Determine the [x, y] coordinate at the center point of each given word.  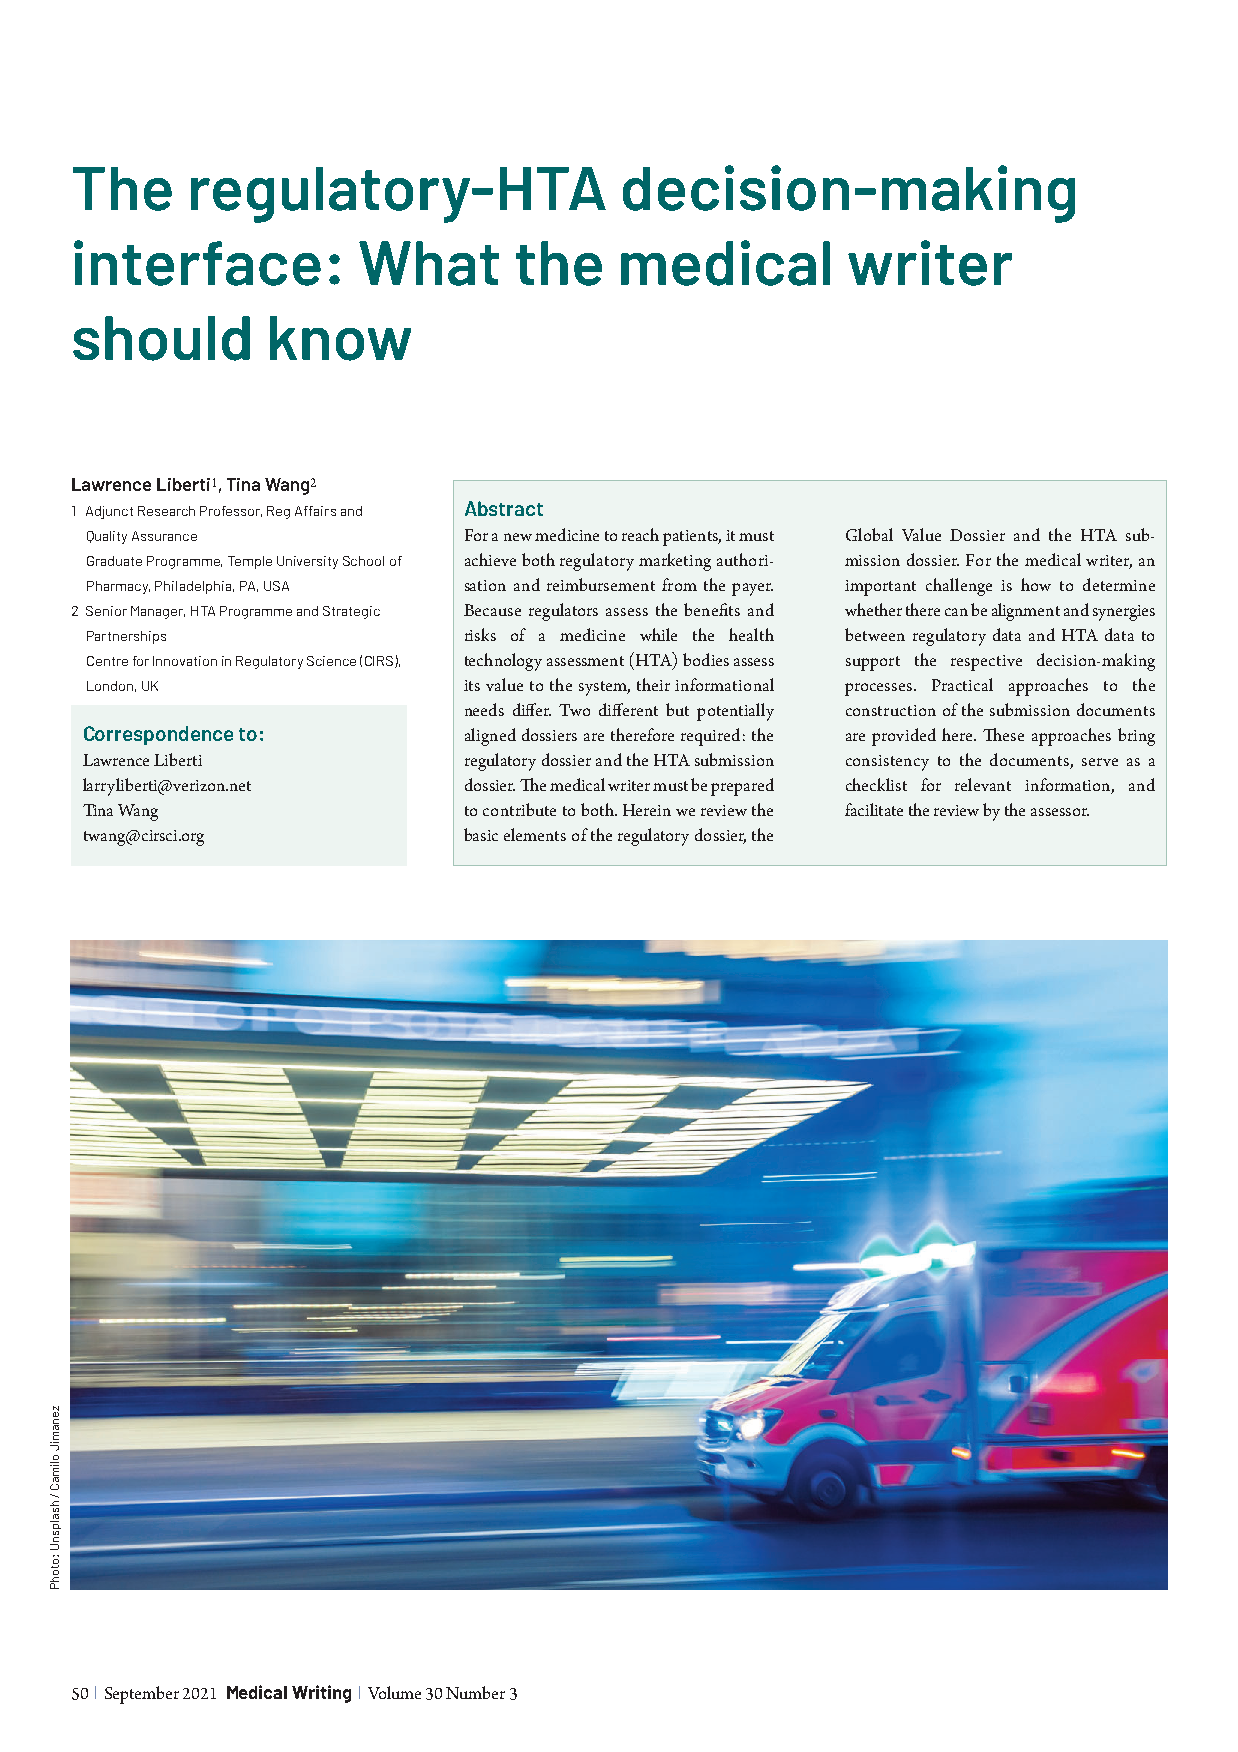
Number [475, 1692]
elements [535, 834]
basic [481, 834]
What [429, 263]
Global [869, 534]
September [142, 1695]
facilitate [874, 809]
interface [197, 263]
